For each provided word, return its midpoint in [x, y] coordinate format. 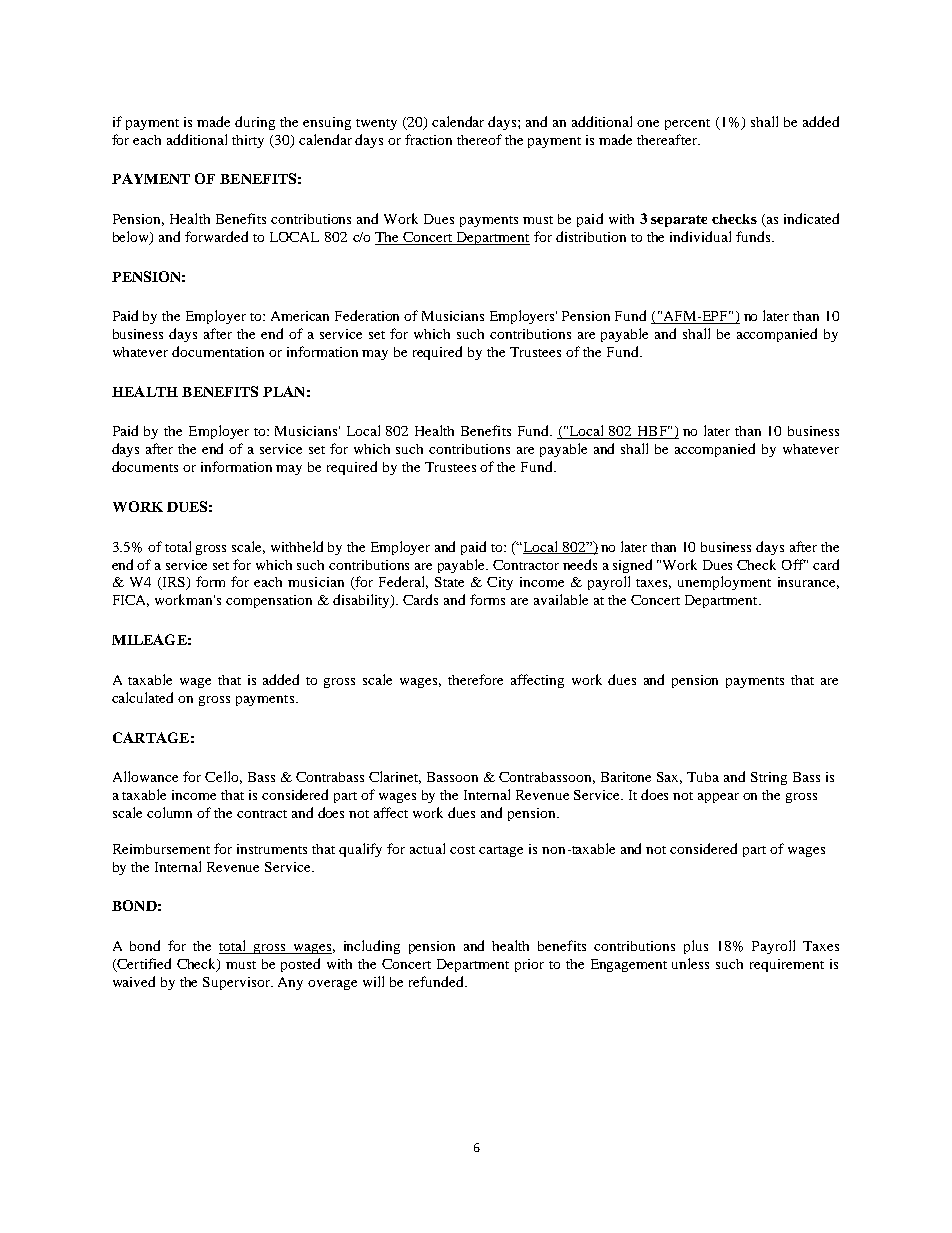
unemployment [724, 583]
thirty [248, 141]
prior [529, 965]
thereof [479, 139]
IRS [174, 583]
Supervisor [238, 983]
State [449, 582]
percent [687, 124]
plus [696, 947]
